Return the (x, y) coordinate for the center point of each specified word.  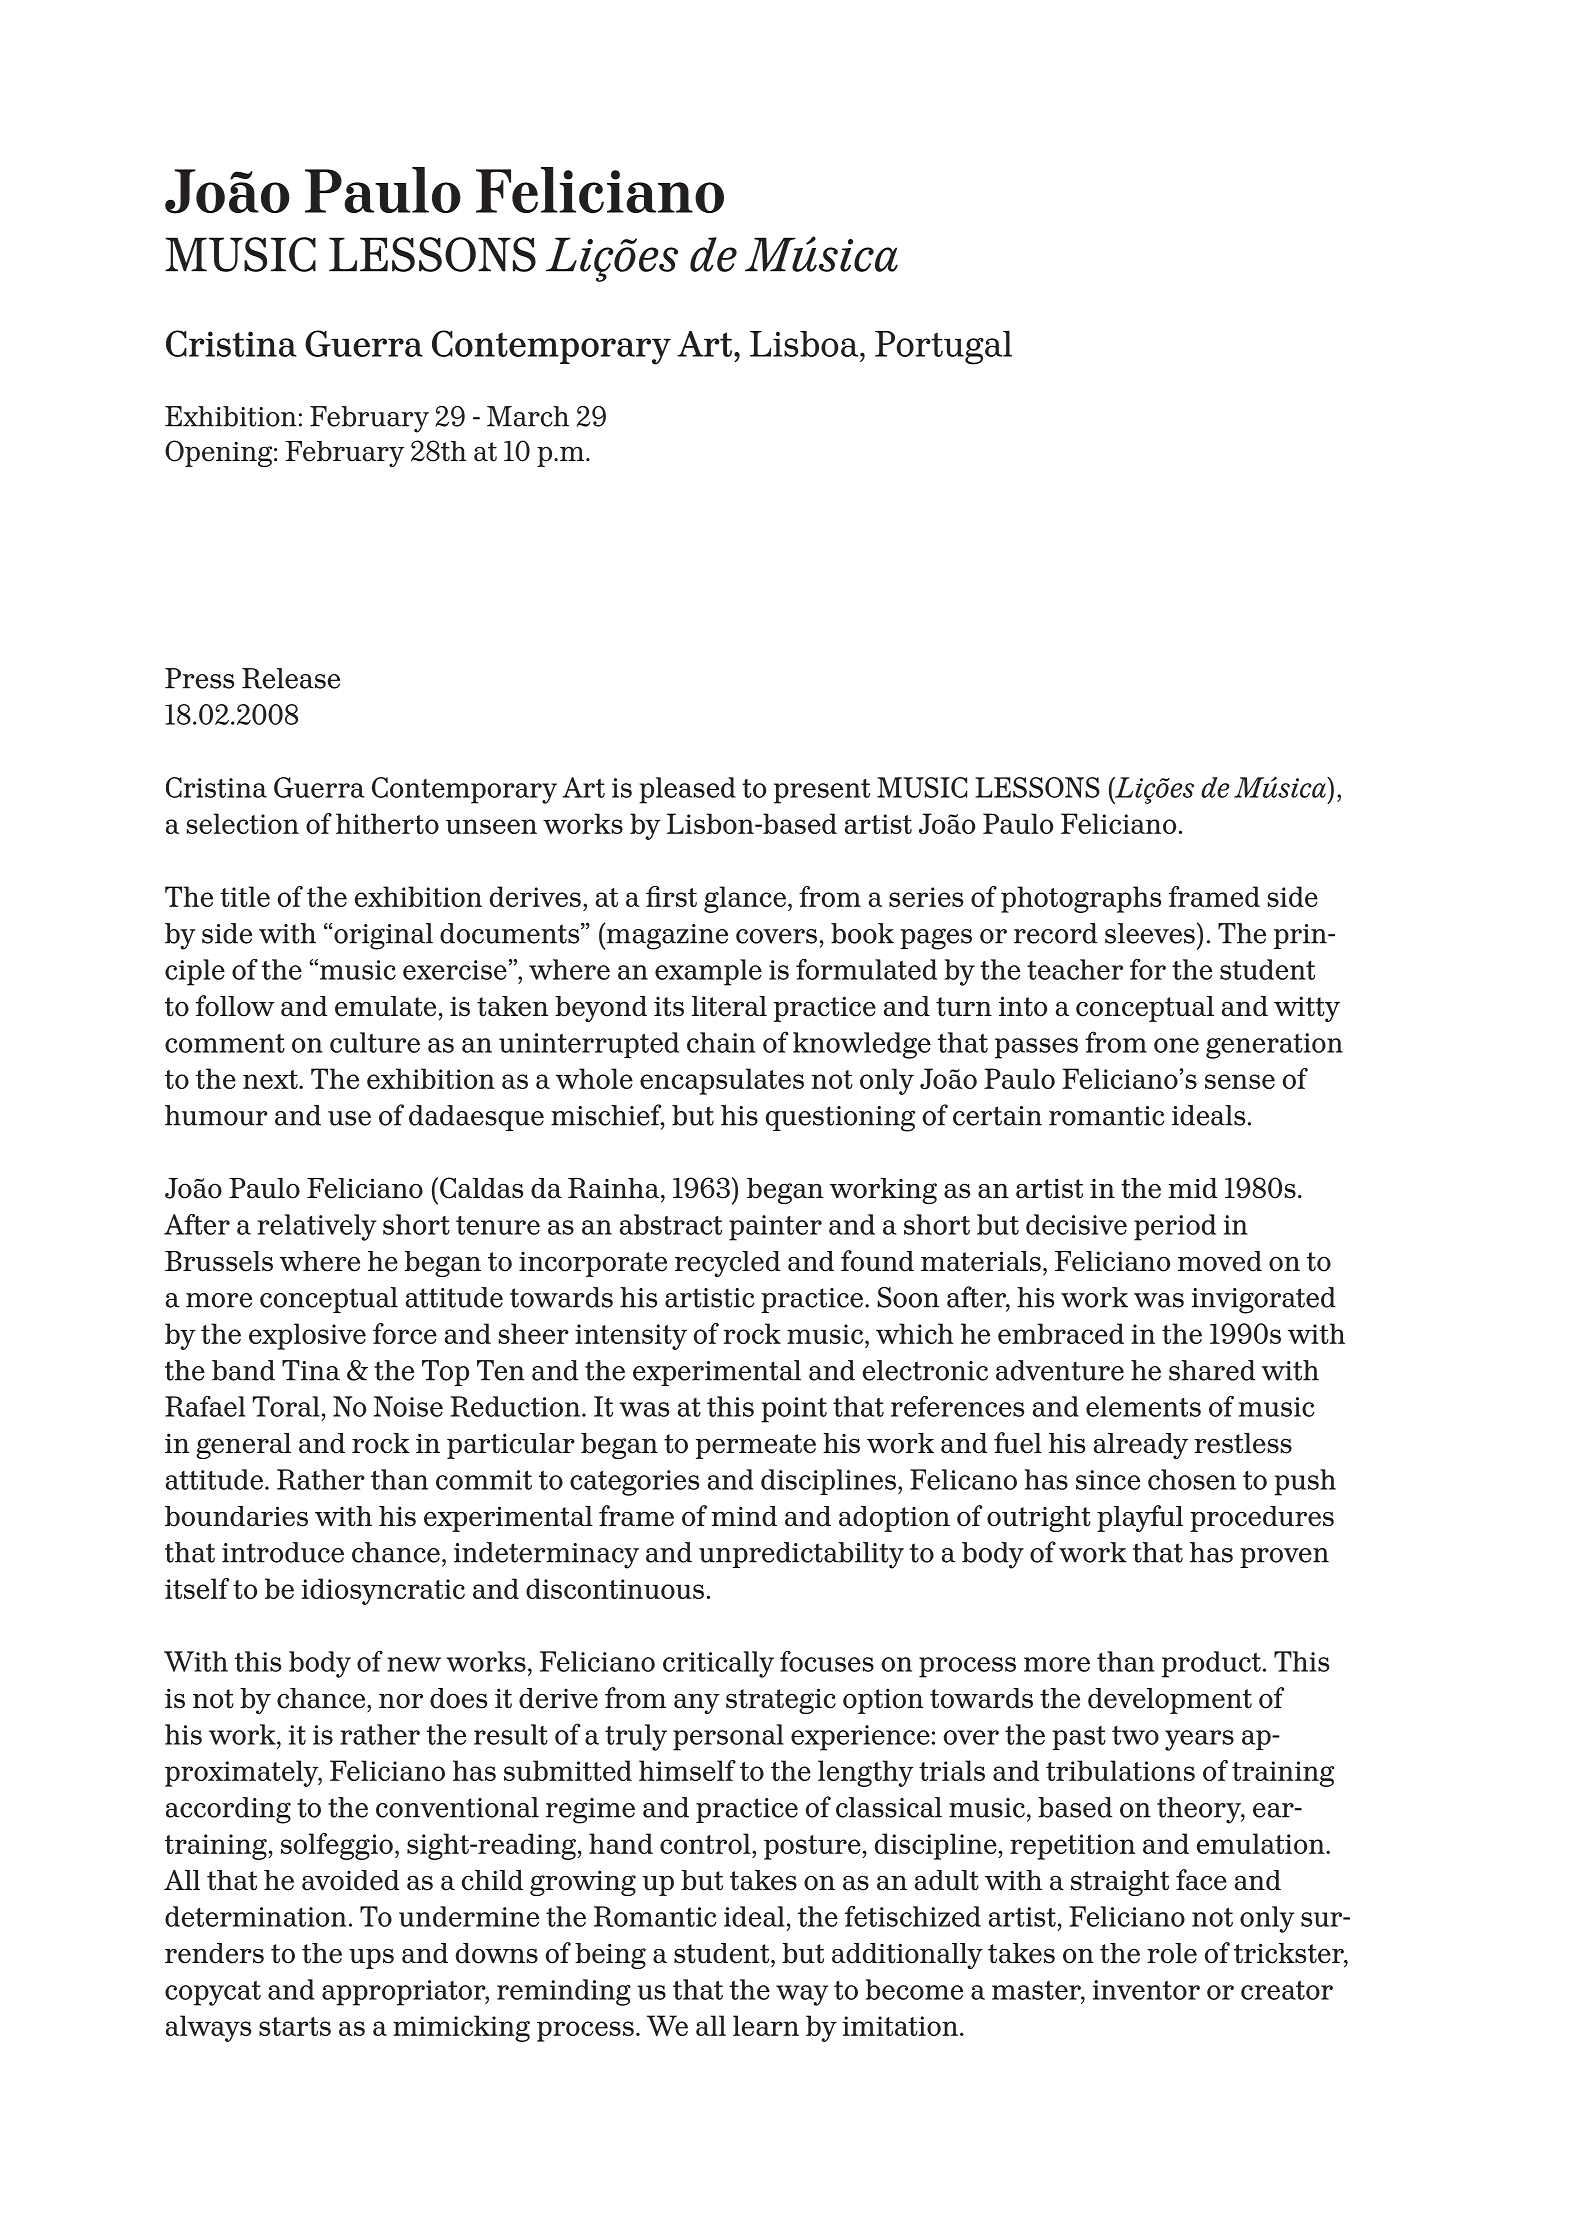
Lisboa (805, 344)
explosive (307, 1336)
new (414, 1664)
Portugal (943, 348)
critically (718, 1664)
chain (721, 1042)
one (1176, 1045)
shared (1212, 1370)
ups (371, 1958)
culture (375, 1042)
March (528, 416)
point (794, 1410)
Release (291, 678)
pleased (687, 790)
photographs (1081, 899)
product (1211, 1664)
